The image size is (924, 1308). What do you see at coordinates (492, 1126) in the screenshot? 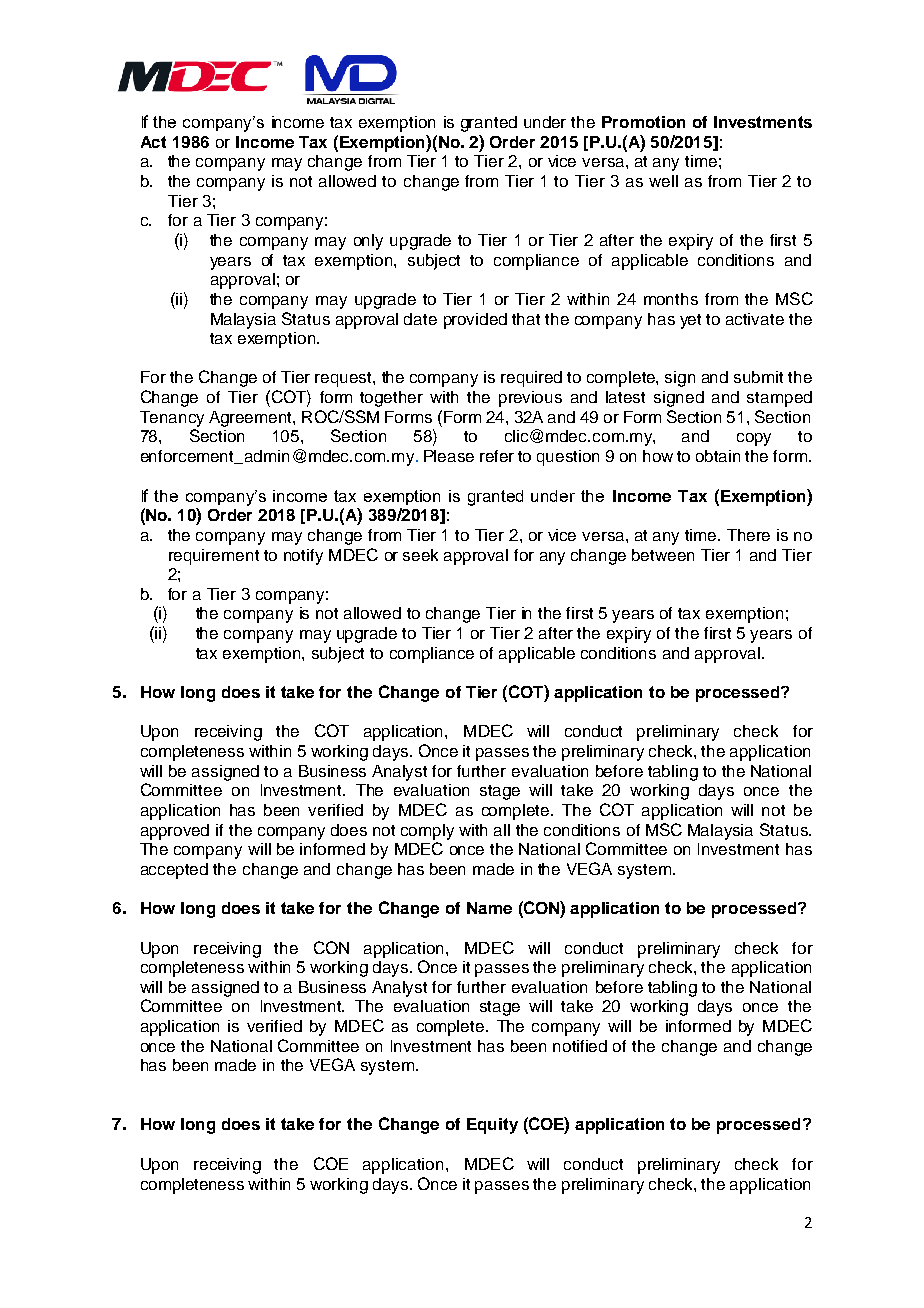
I see `Equity` at bounding box center [492, 1126].
